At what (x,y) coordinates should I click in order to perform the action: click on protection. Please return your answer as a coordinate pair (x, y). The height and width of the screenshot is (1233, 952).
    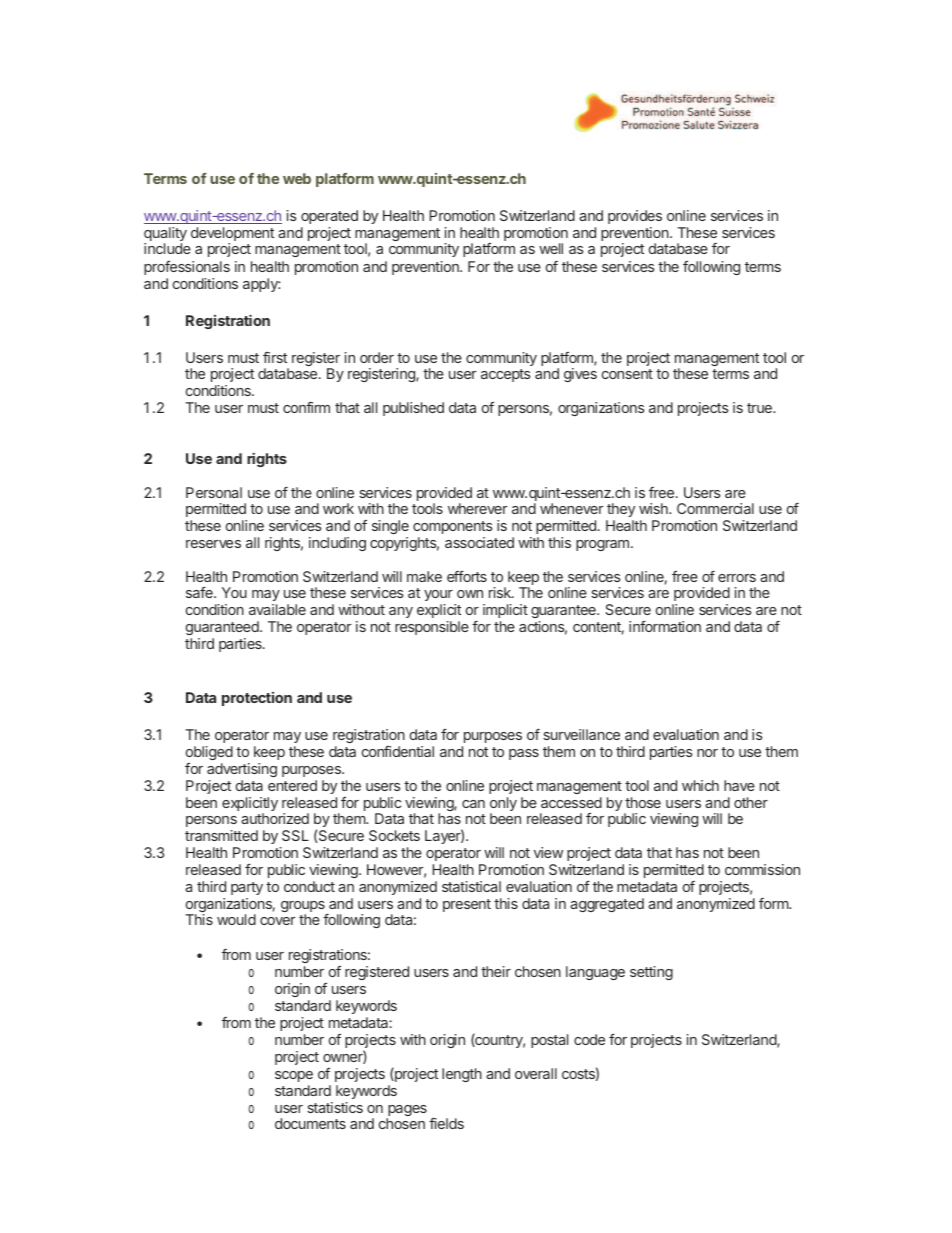
    Looking at the image, I should click on (257, 699).
